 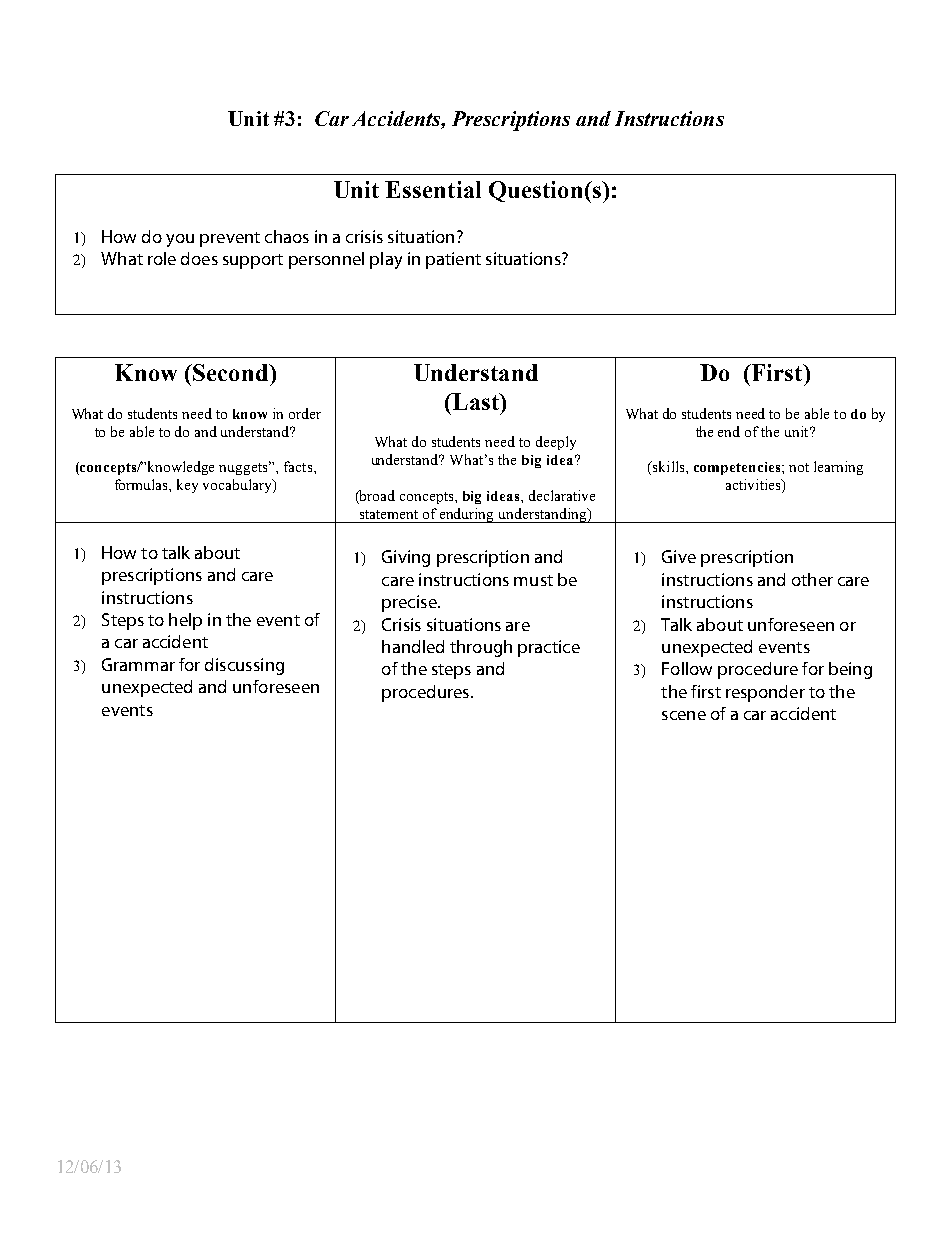 What do you see at coordinates (481, 648) in the image?
I see `through` at bounding box center [481, 648].
